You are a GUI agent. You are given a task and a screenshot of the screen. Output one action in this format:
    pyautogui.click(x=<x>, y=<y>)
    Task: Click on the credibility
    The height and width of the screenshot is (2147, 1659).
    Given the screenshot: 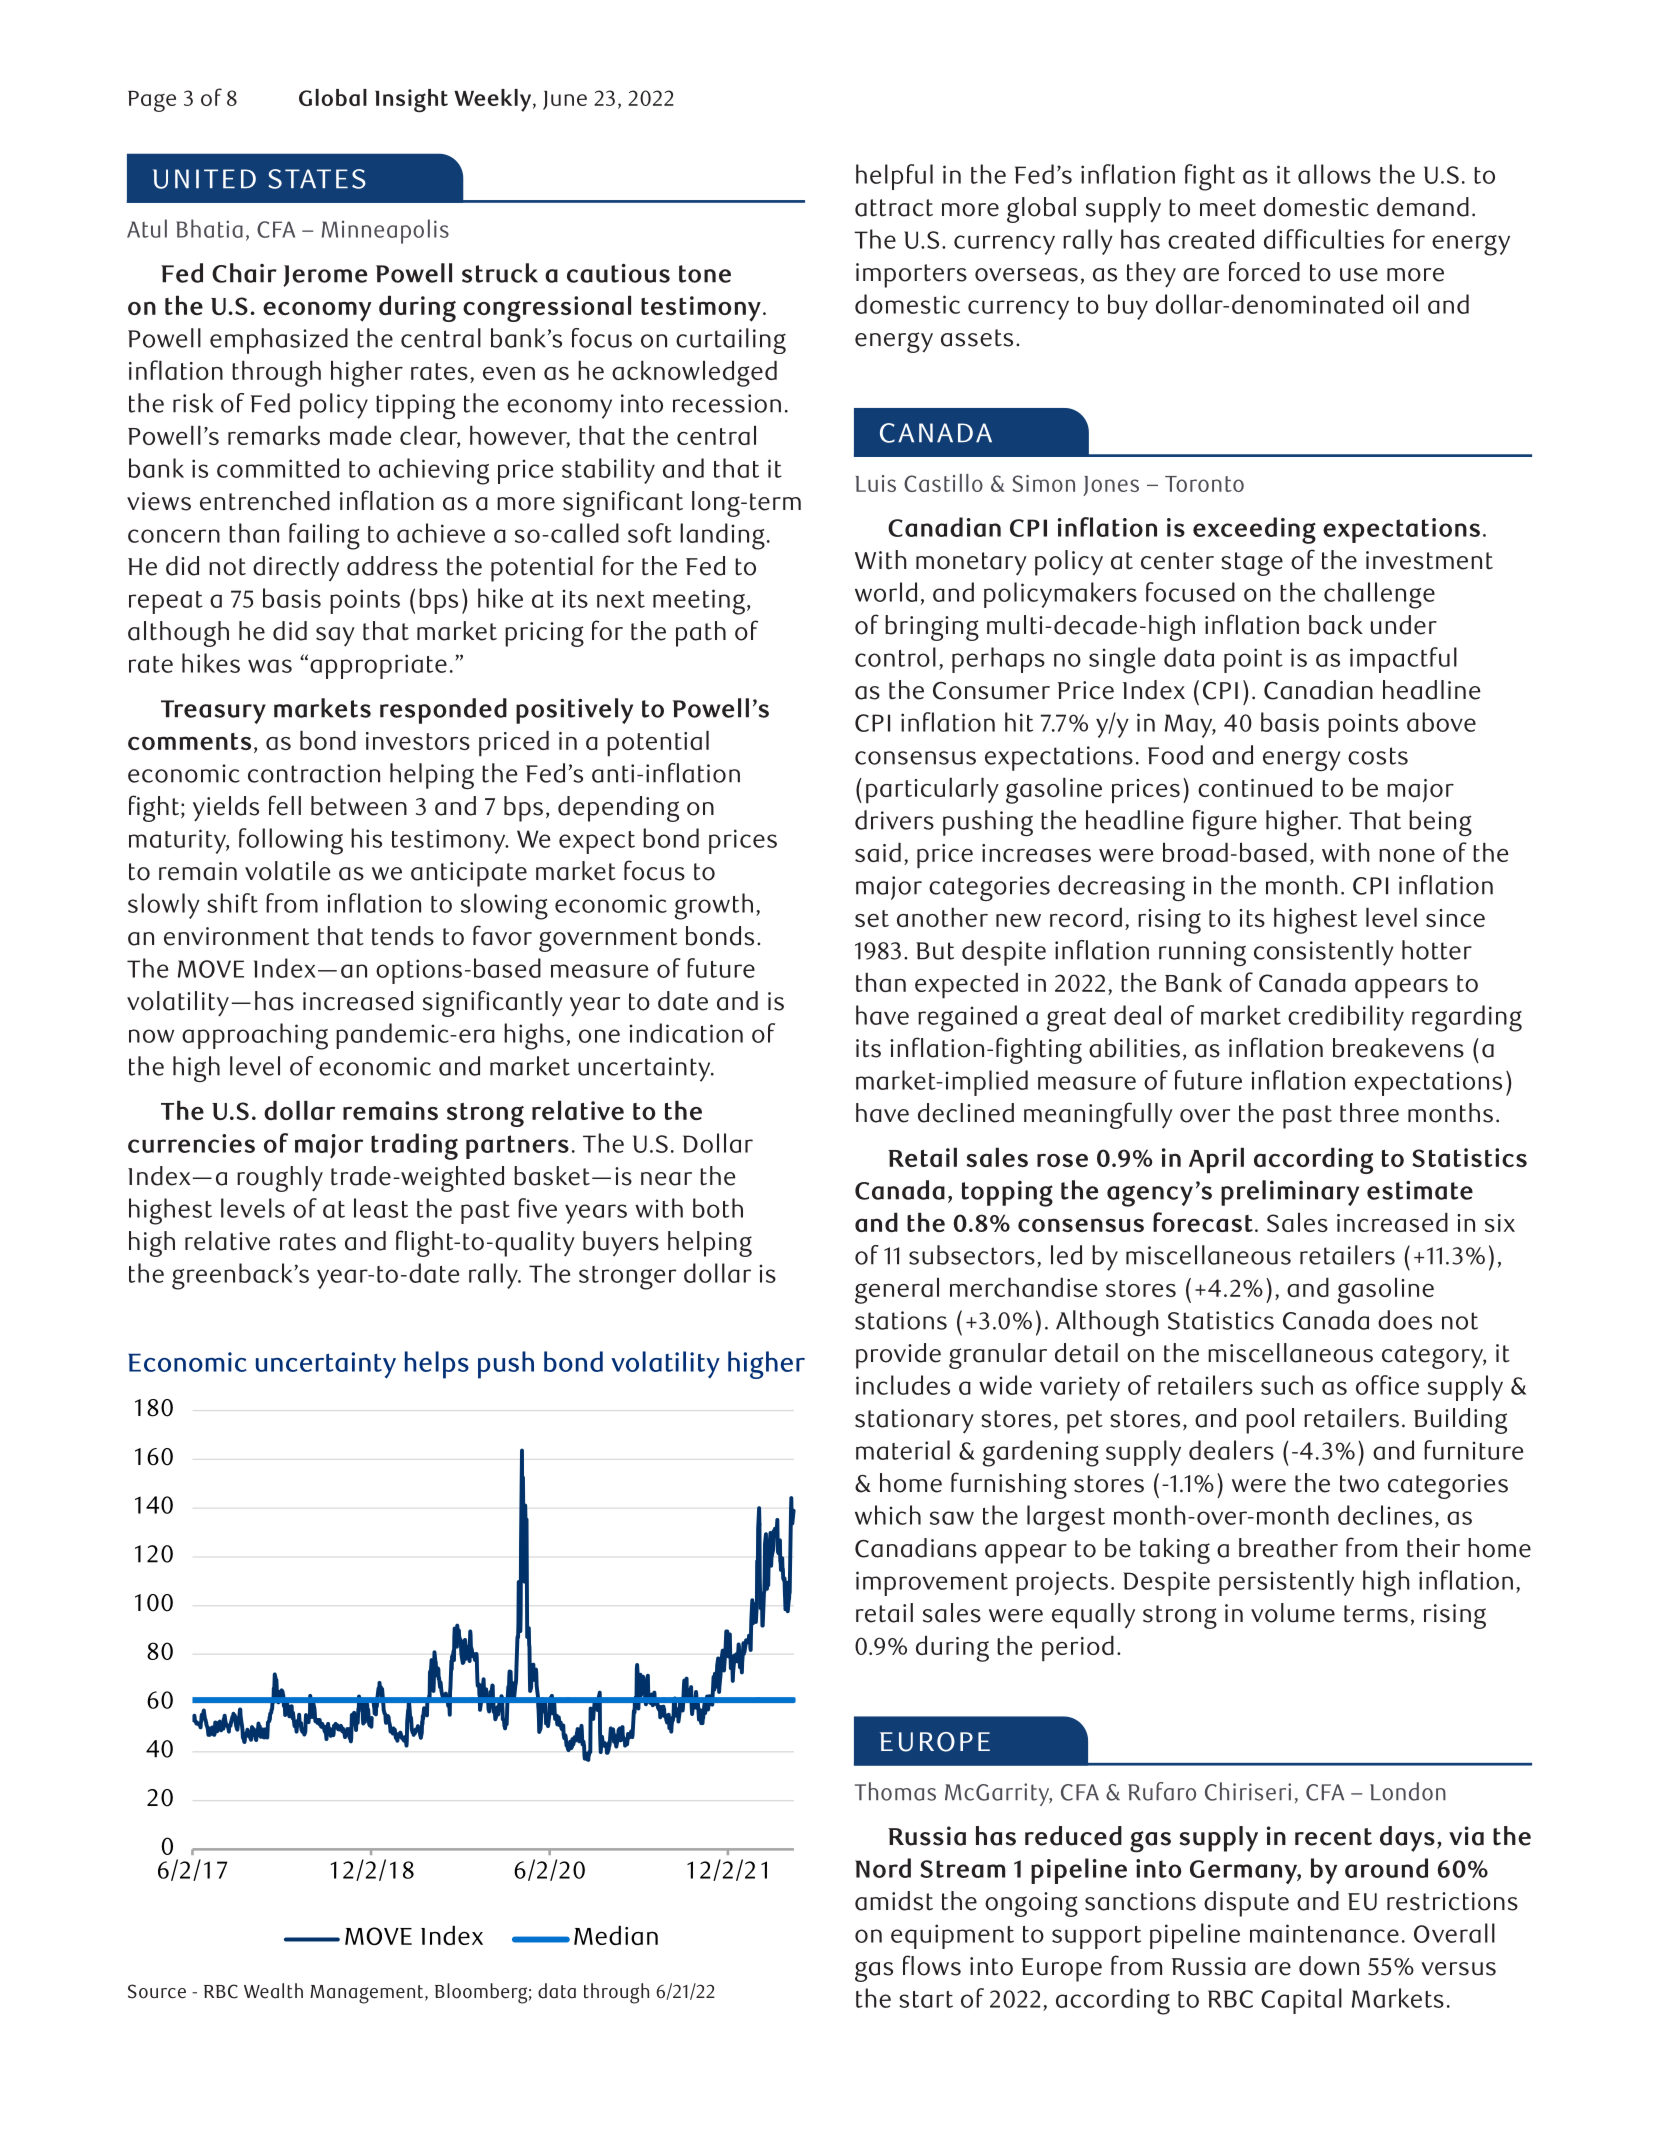 What is the action you would take?
    pyautogui.click(x=1346, y=1018)
